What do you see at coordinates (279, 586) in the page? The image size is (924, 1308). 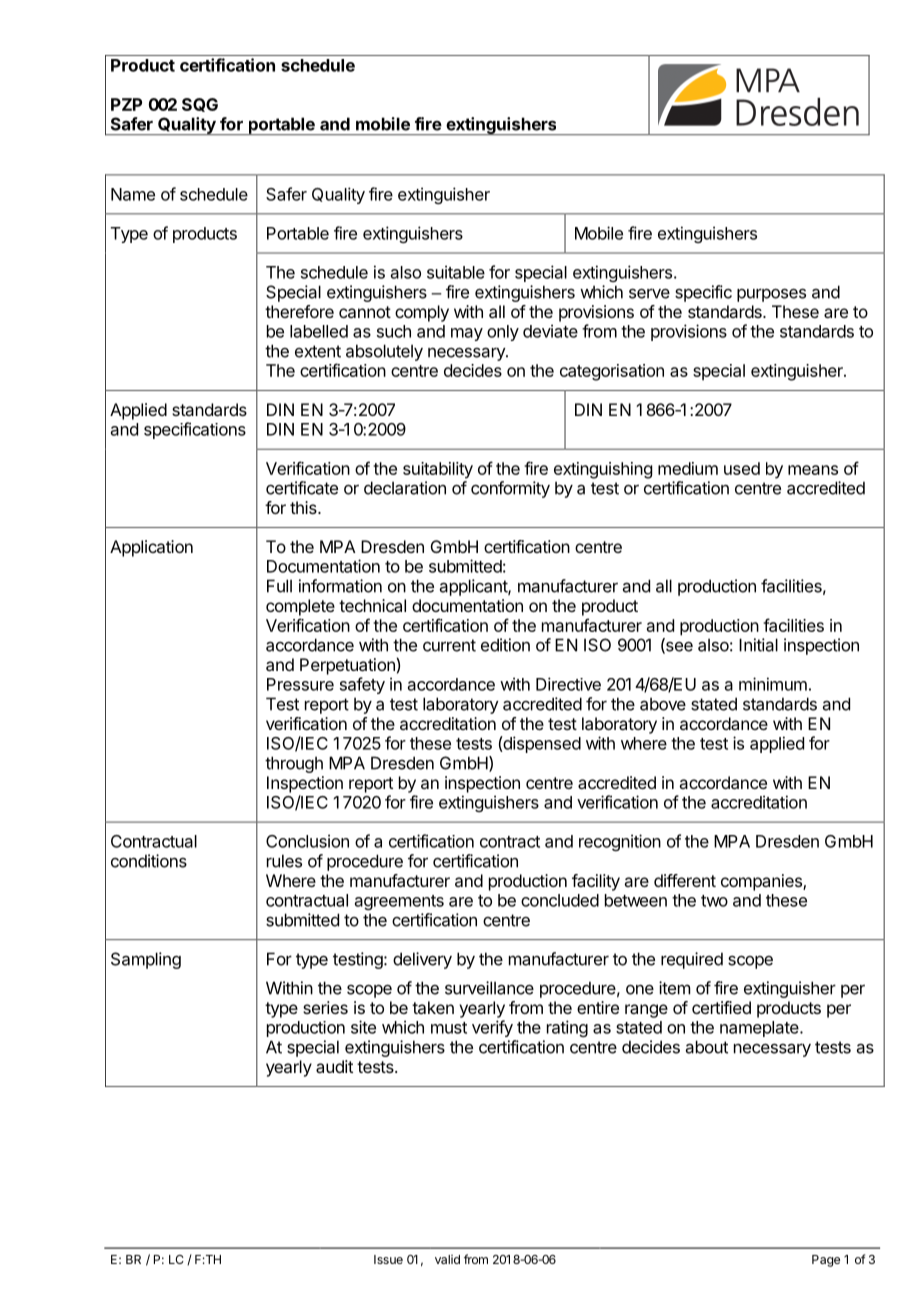 I see `Full` at bounding box center [279, 586].
